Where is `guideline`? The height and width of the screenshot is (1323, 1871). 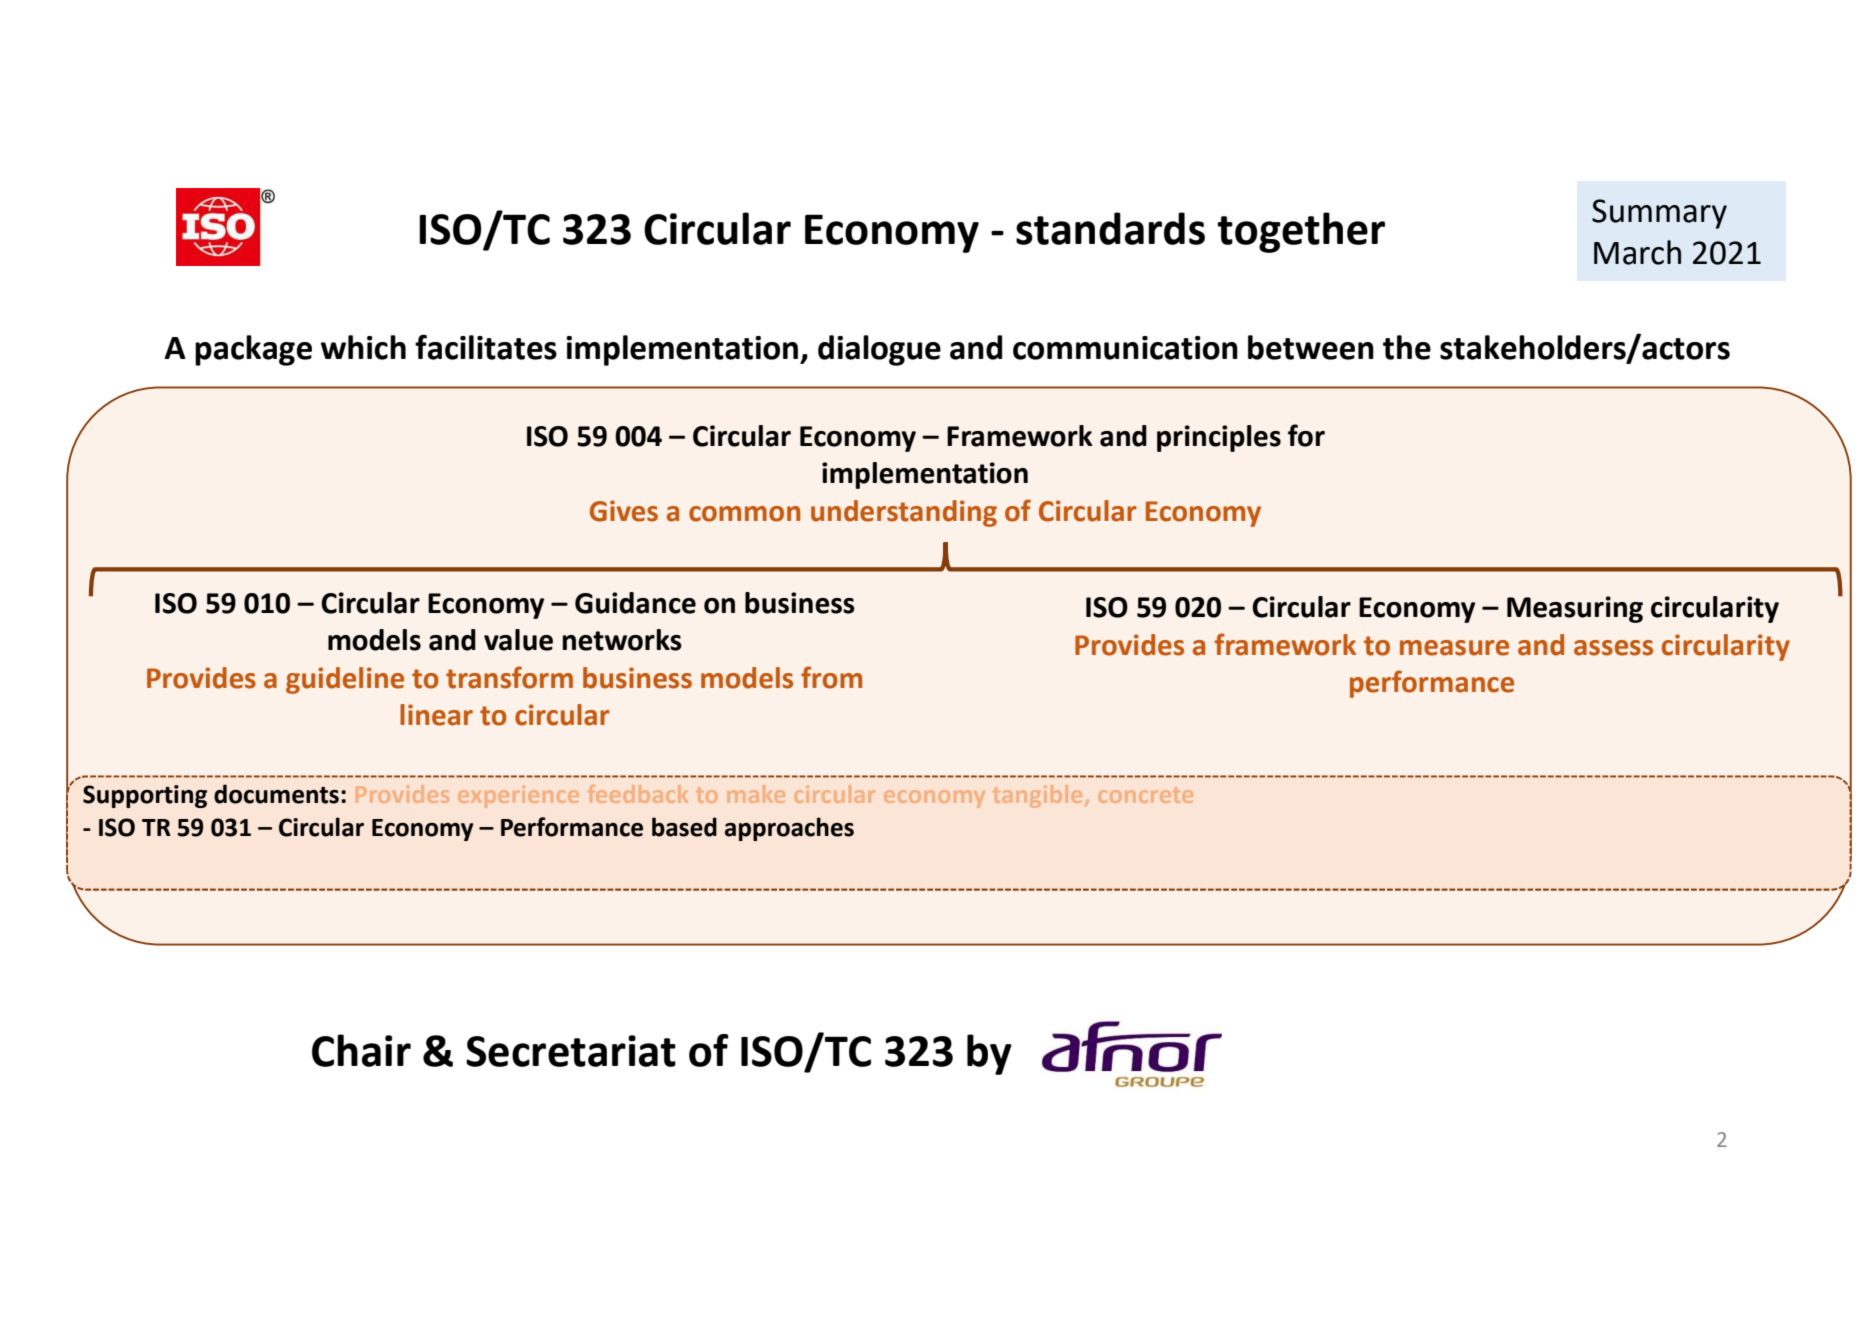
guideline is located at coordinates (345, 680).
